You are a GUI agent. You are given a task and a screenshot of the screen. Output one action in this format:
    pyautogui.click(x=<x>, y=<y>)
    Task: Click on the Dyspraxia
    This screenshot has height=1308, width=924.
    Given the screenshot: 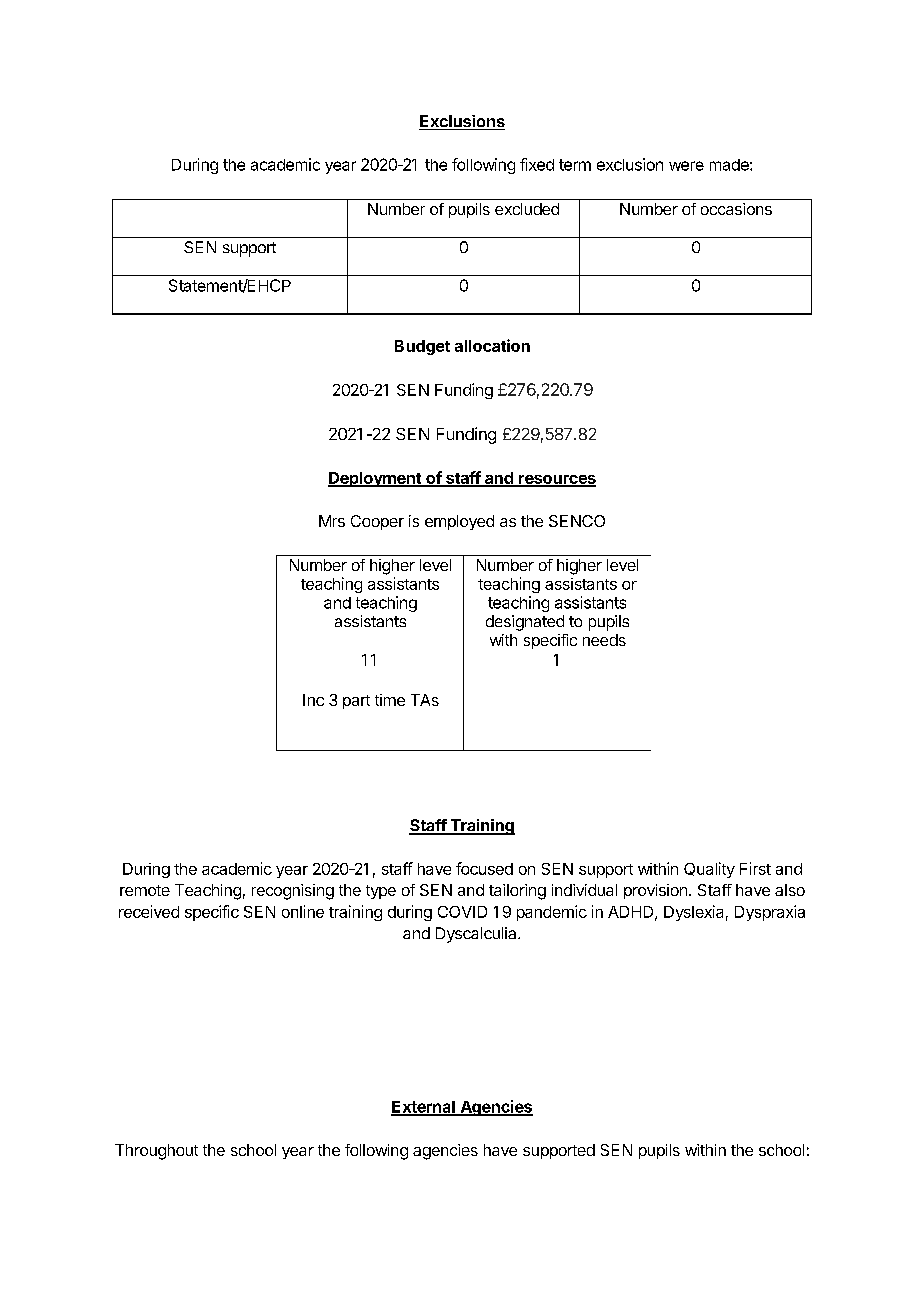 What is the action you would take?
    pyautogui.click(x=770, y=913)
